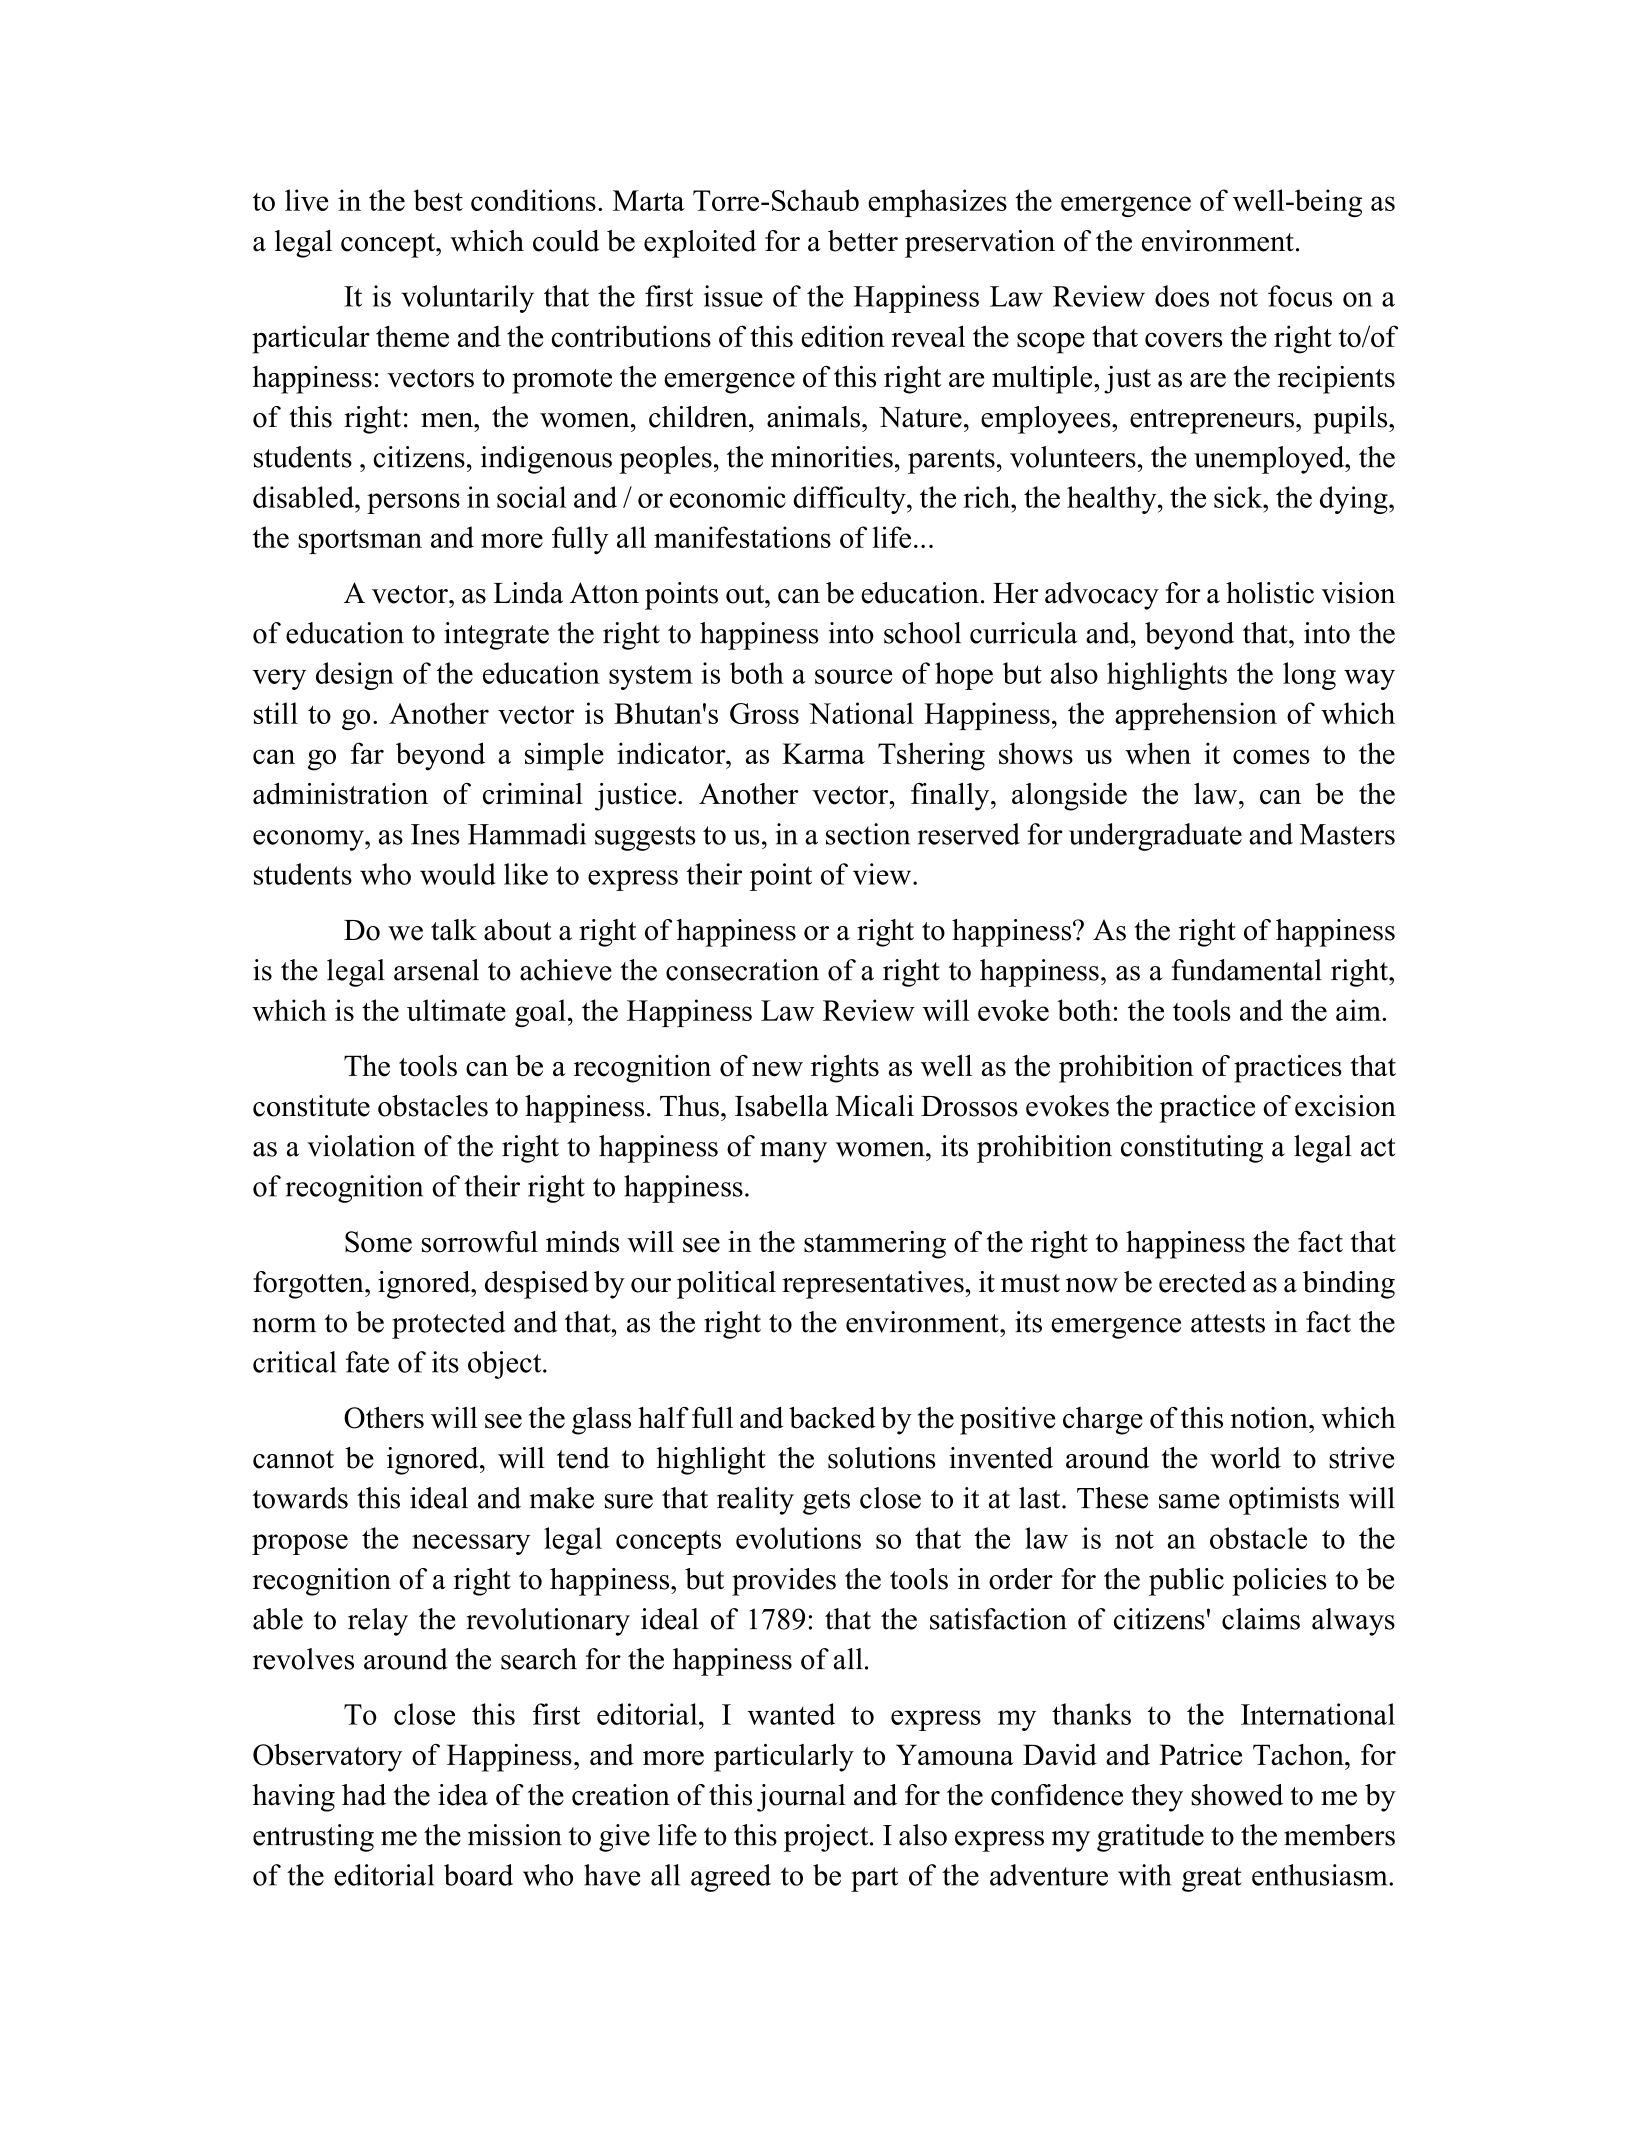  I want to click on had, so click(364, 1795).
